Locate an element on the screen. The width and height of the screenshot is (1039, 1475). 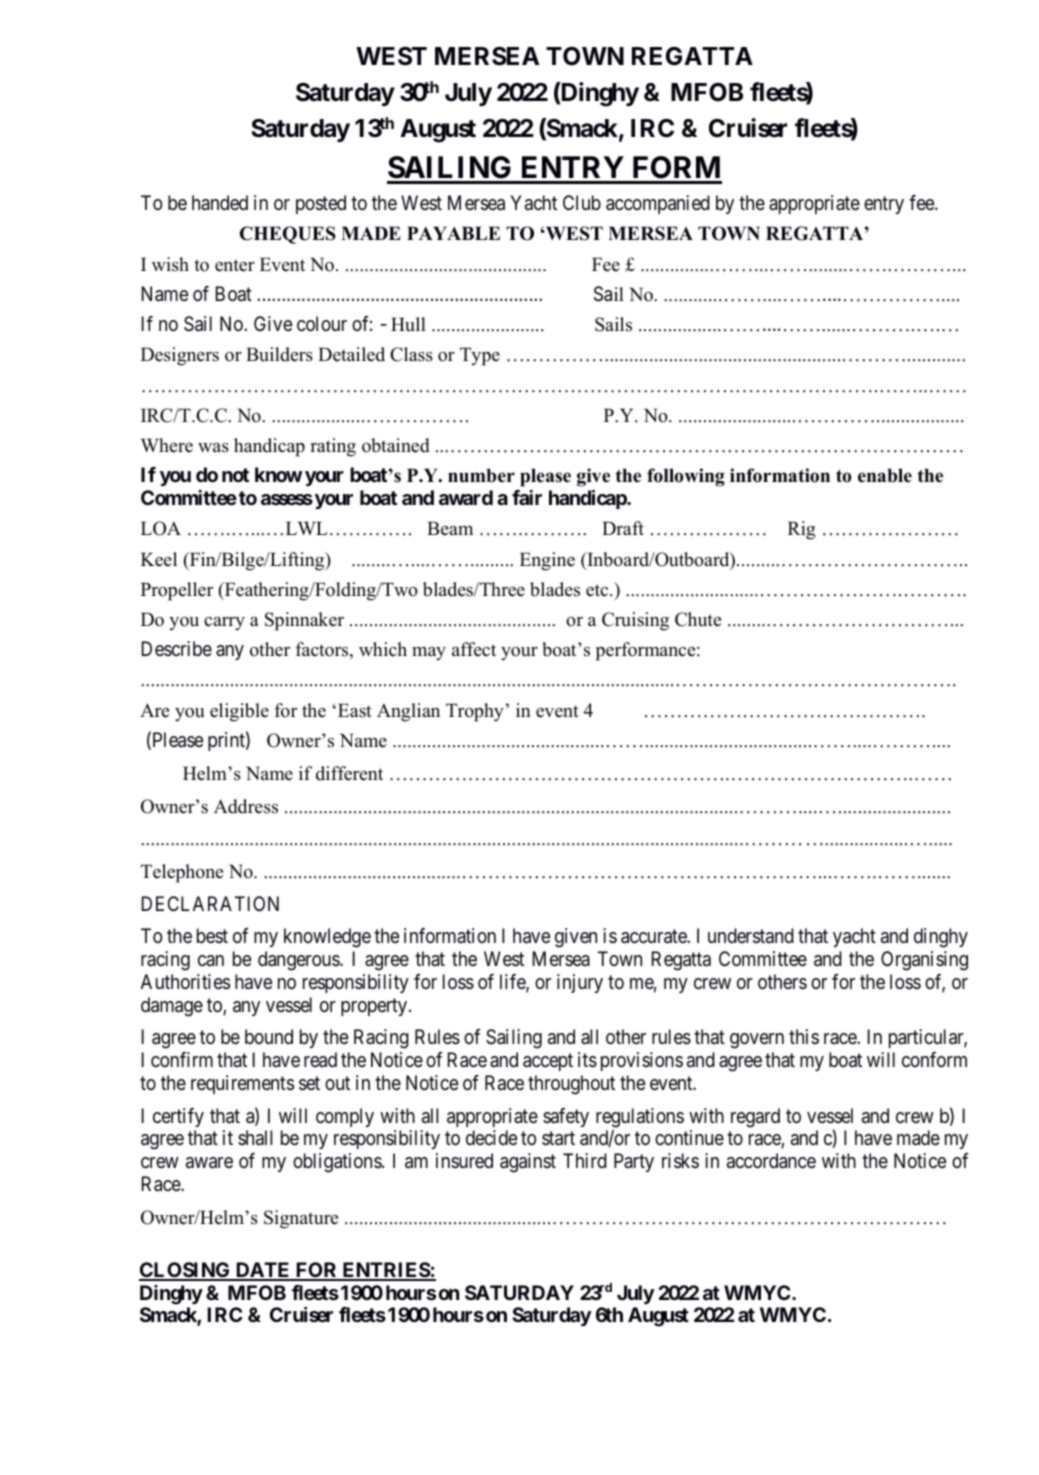
CHEQUES is located at coordinates (288, 235).
